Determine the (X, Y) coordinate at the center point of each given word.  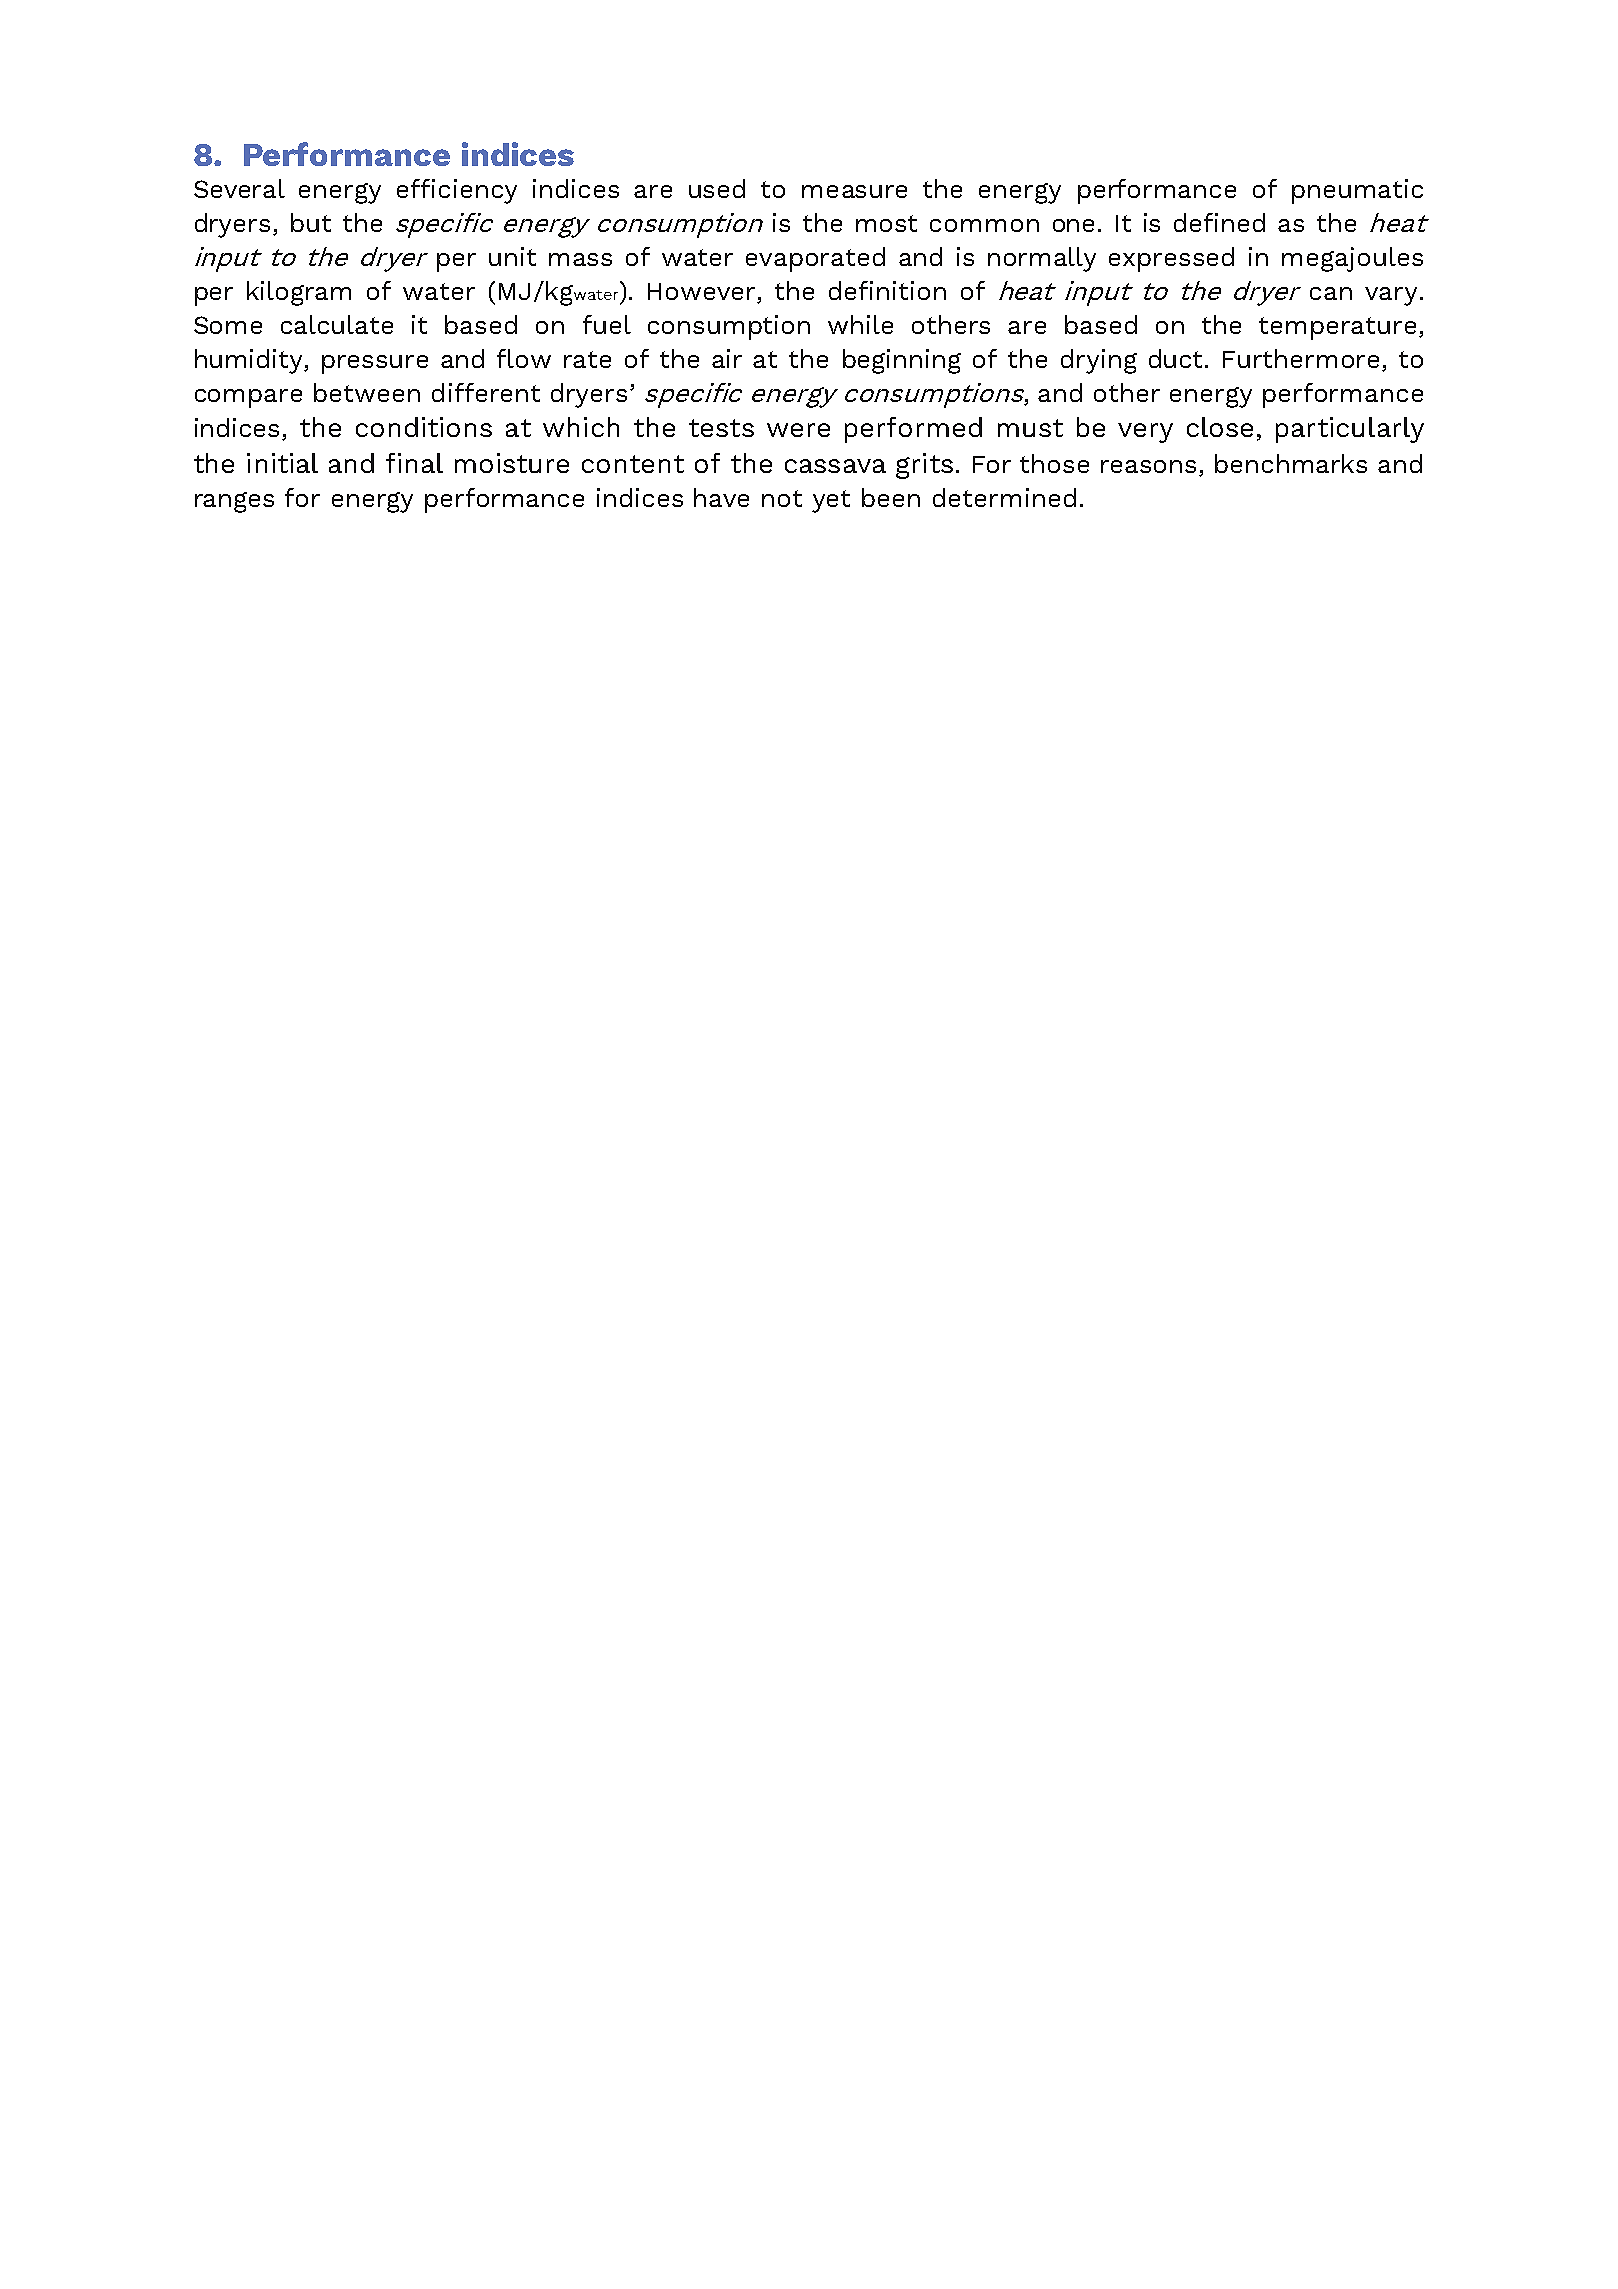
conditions (424, 427)
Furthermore (1303, 360)
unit (512, 256)
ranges (234, 502)
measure (854, 191)
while (860, 324)
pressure (375, 364)
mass (580, 259)
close (1220, 427)
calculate (337, 324)
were (798, 430)
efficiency (457, 191)
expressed (1171, 259)
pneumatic (1357, 191)
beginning (902, 361)
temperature (1337, 328)
